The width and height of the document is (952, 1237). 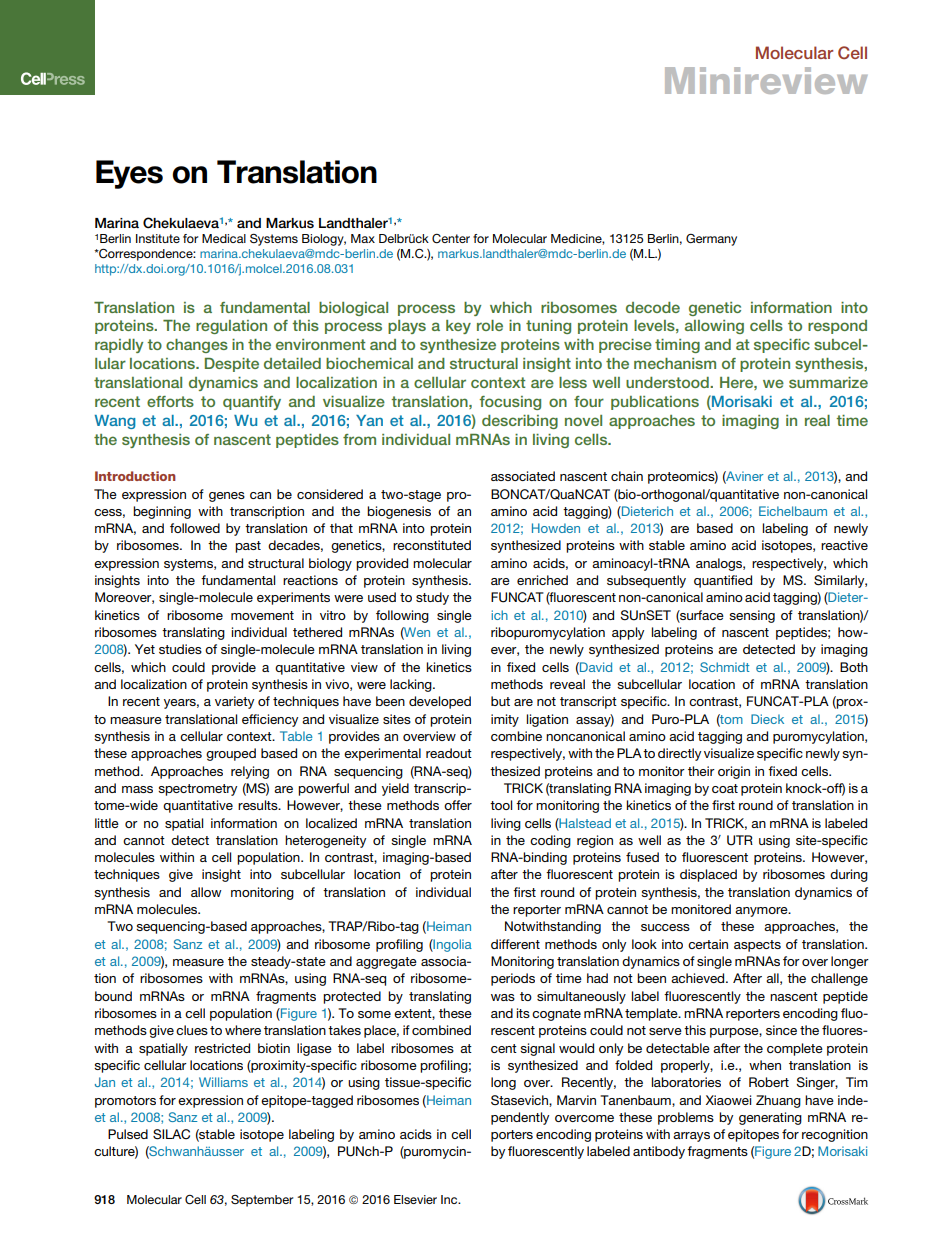 I want to click on variety, so click(x=234, y=702).
